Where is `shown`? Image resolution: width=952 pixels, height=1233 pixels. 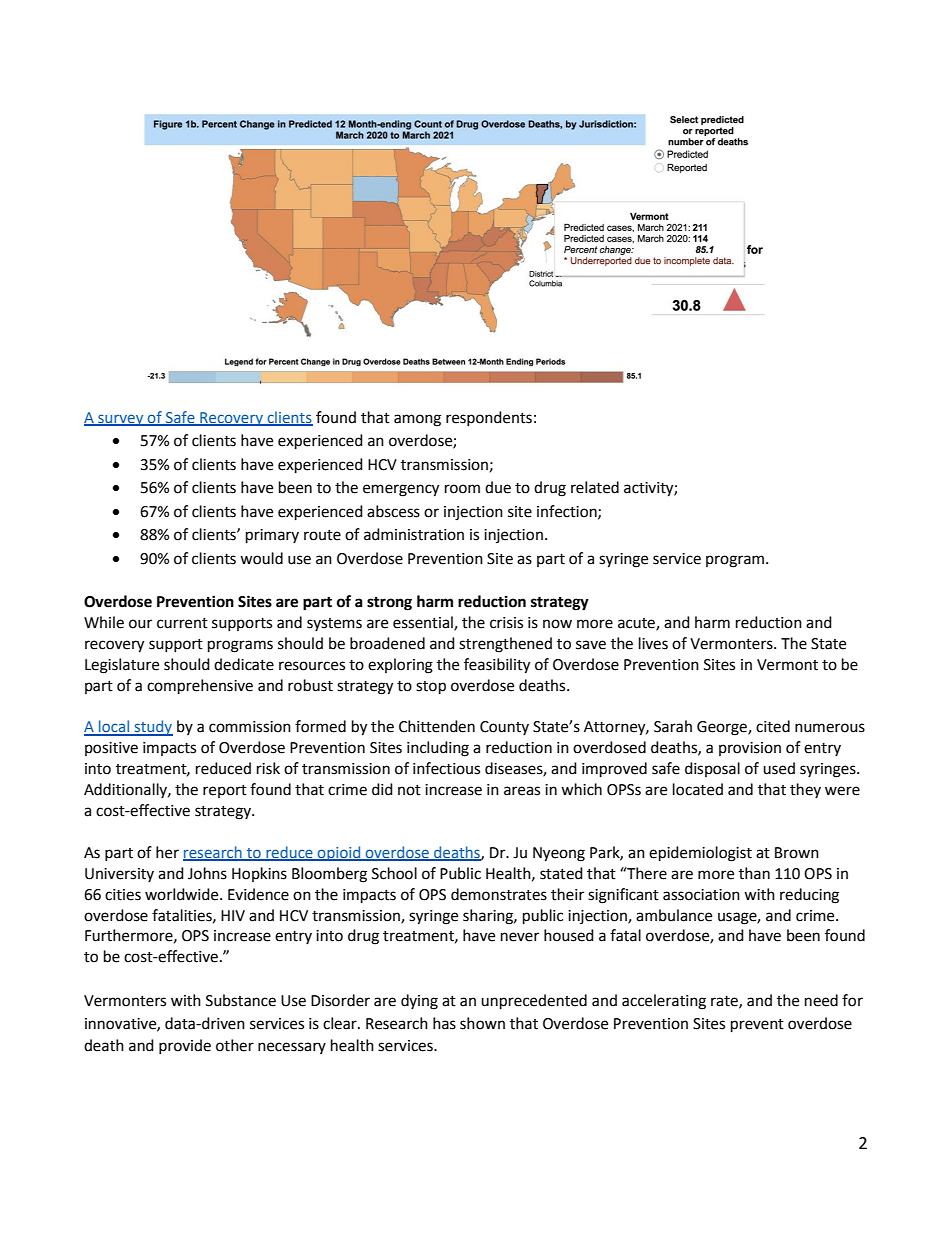 shown is located at coordinates (482, 1023).
